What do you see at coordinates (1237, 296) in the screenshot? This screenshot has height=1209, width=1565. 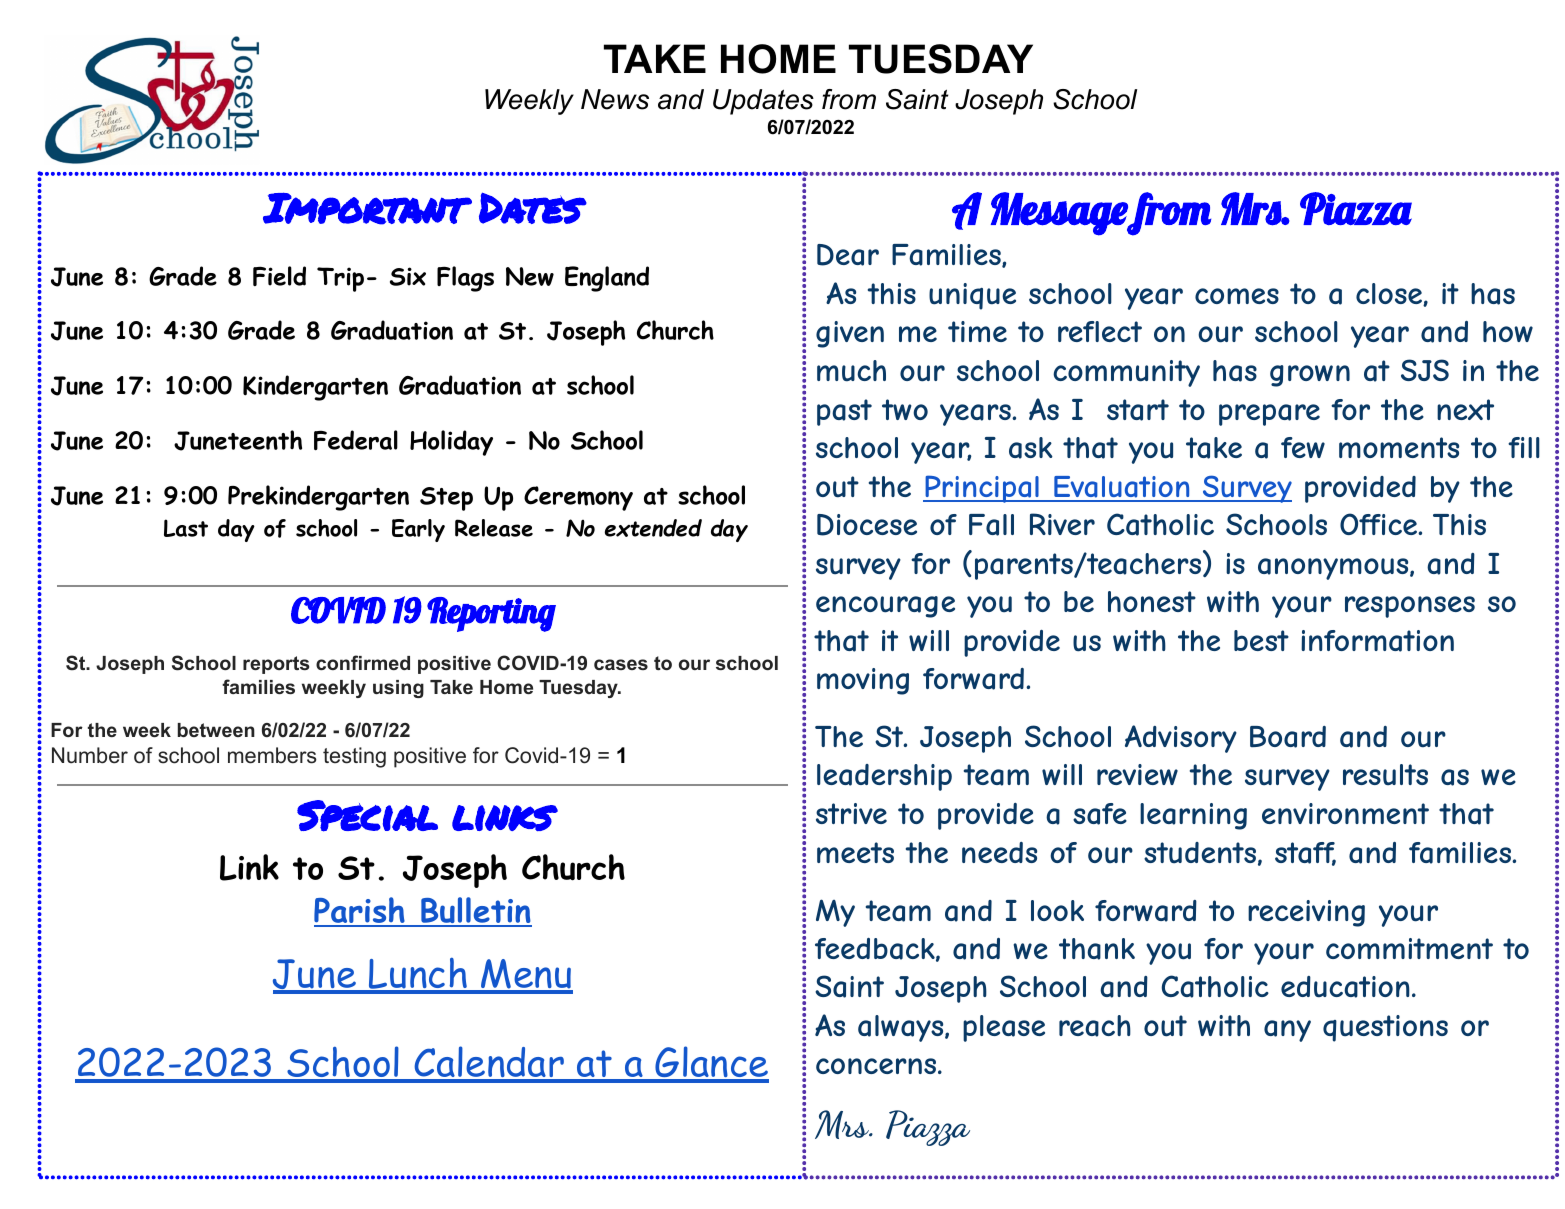 I see `comes` at bounding box center [1237, 296].
